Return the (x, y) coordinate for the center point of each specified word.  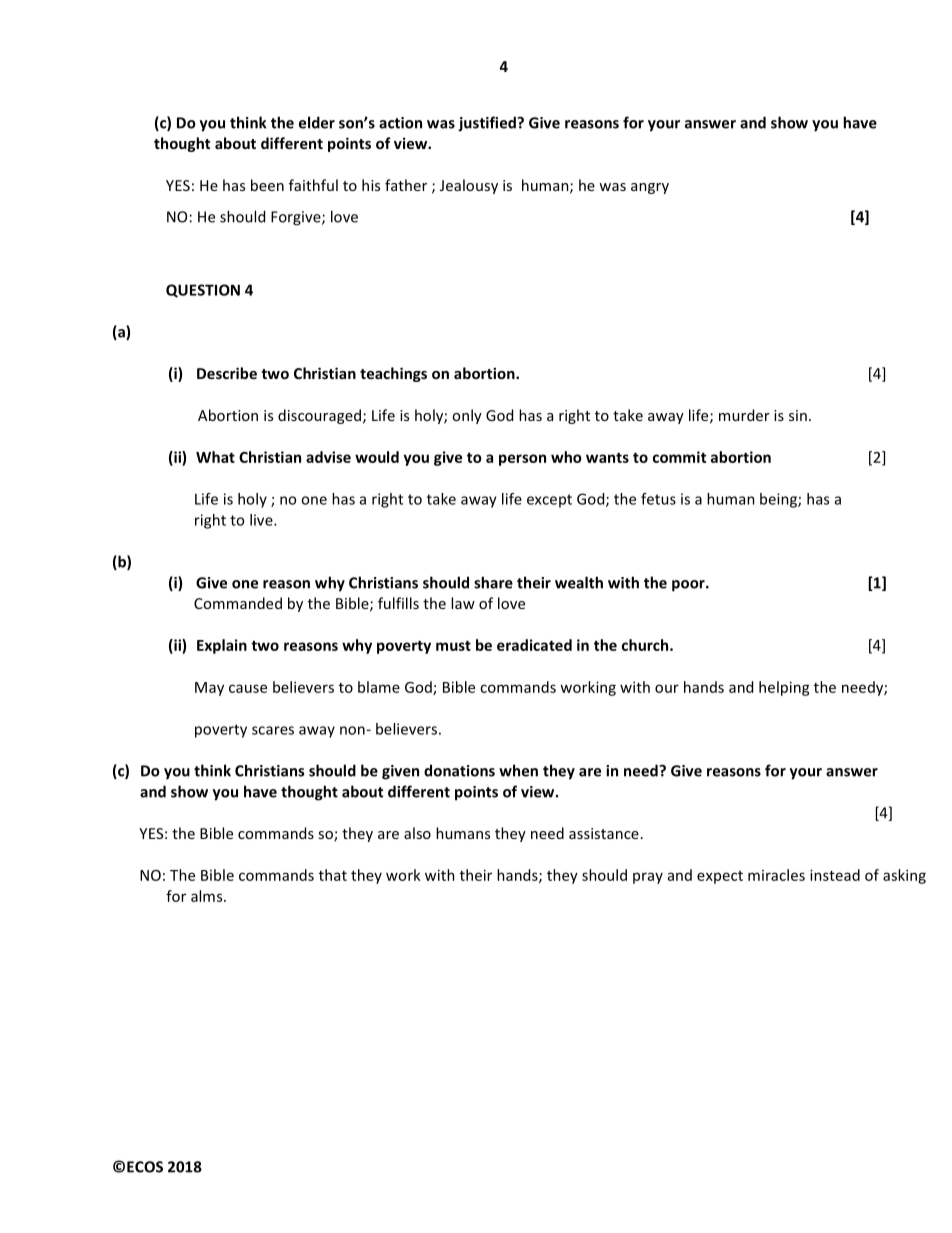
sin (798, 415)
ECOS (145, 1167)
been (267, 185)
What (215, 457)
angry (650, 188)
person (522, 460)
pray (648, 878)
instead (835, 875)
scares (273, 730)
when (518, 770)
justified (488, 124)
